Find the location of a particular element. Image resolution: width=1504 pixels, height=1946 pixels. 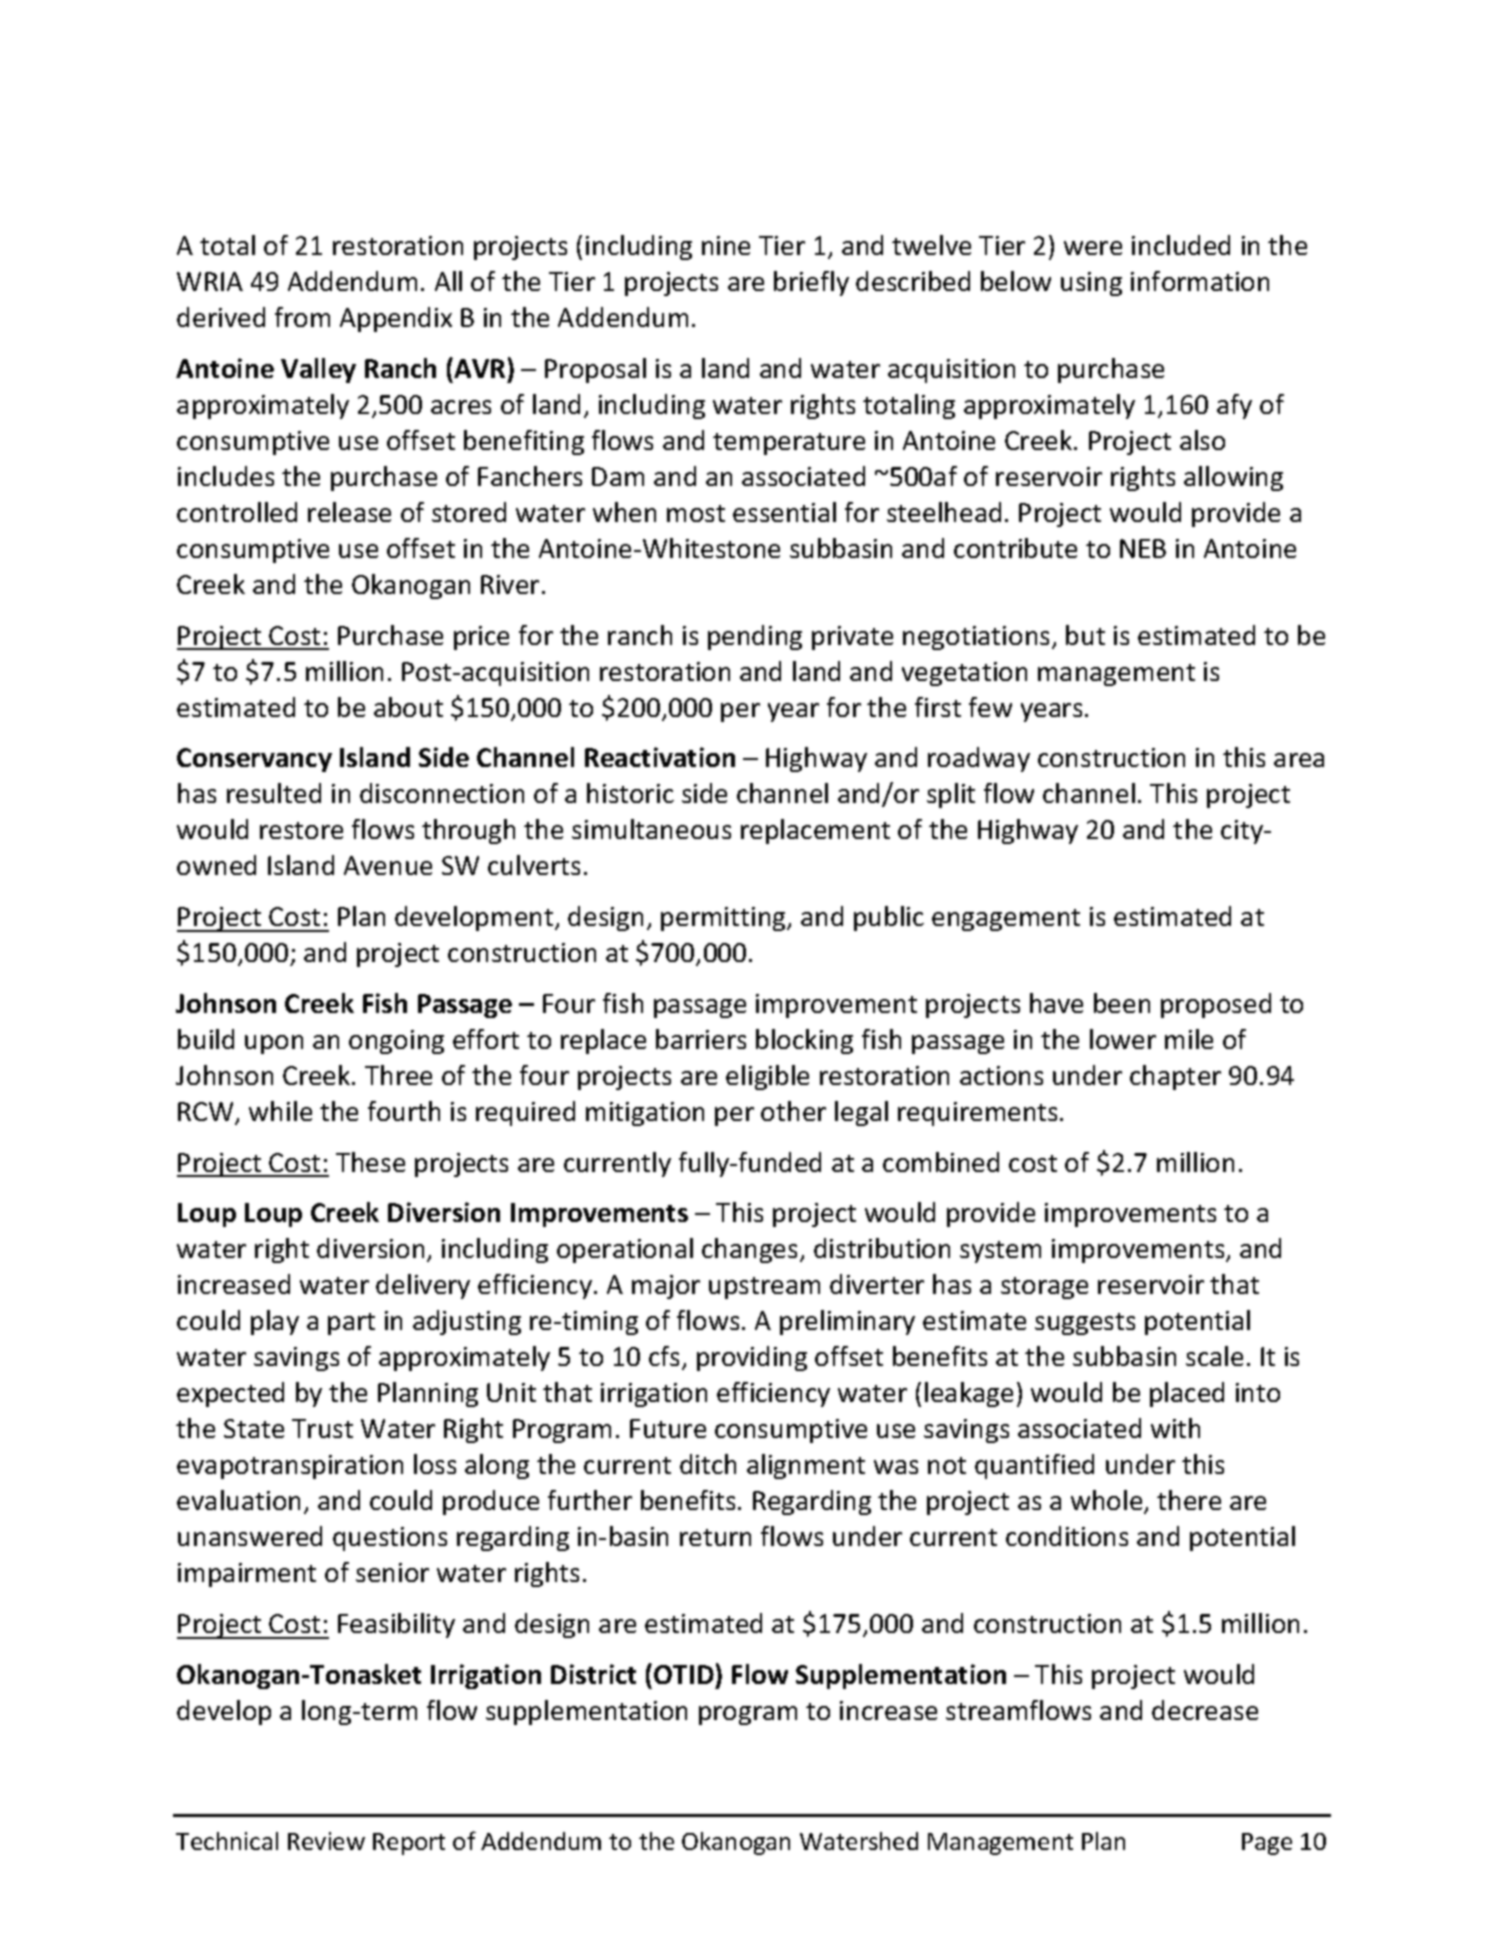

Review is located at coordinates (326, 1841).
